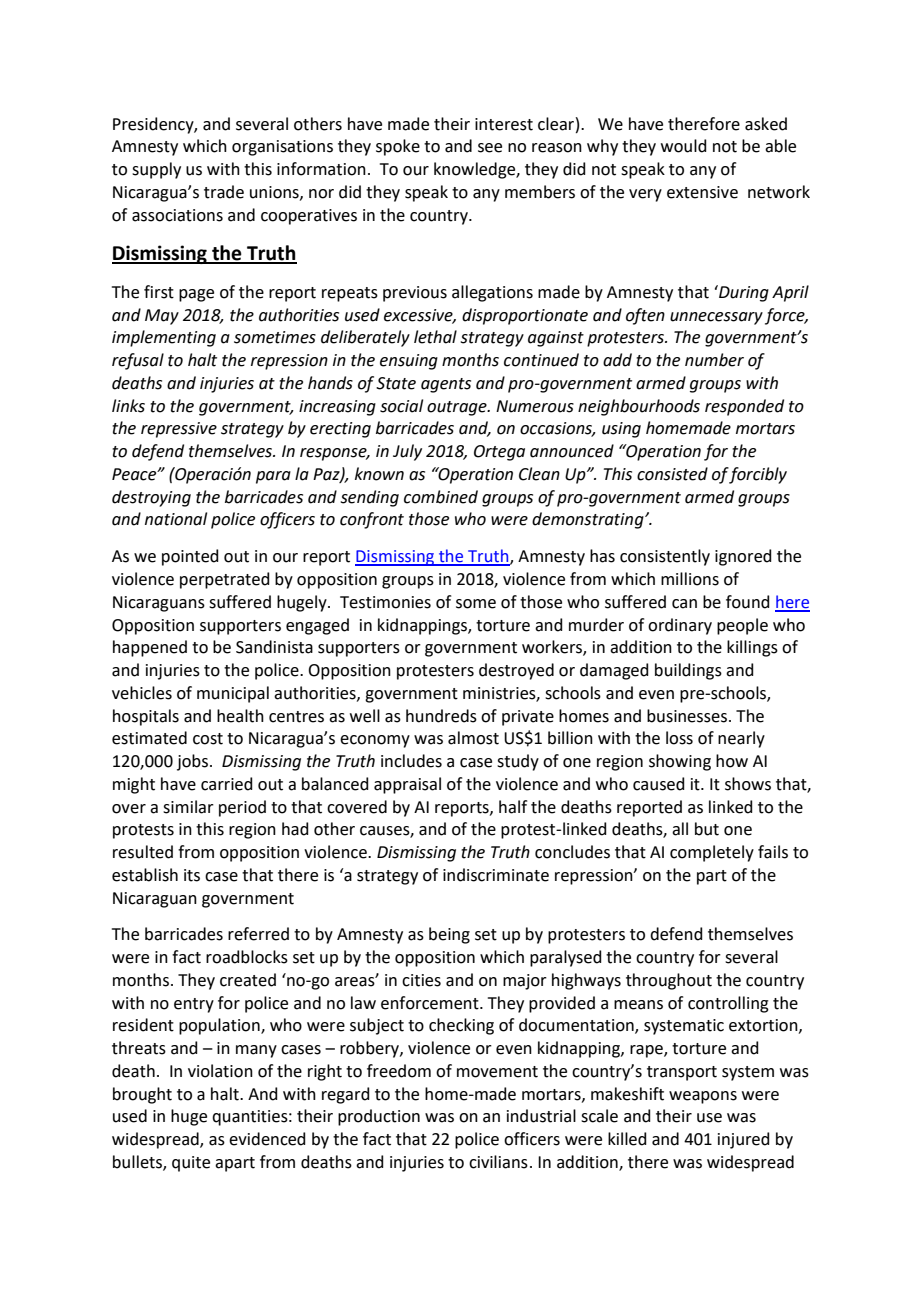 This document has width=924, height=1308. What do you see at coordinates (176, 519) in the document?
I see `national` at bounding box center [176, 519].
